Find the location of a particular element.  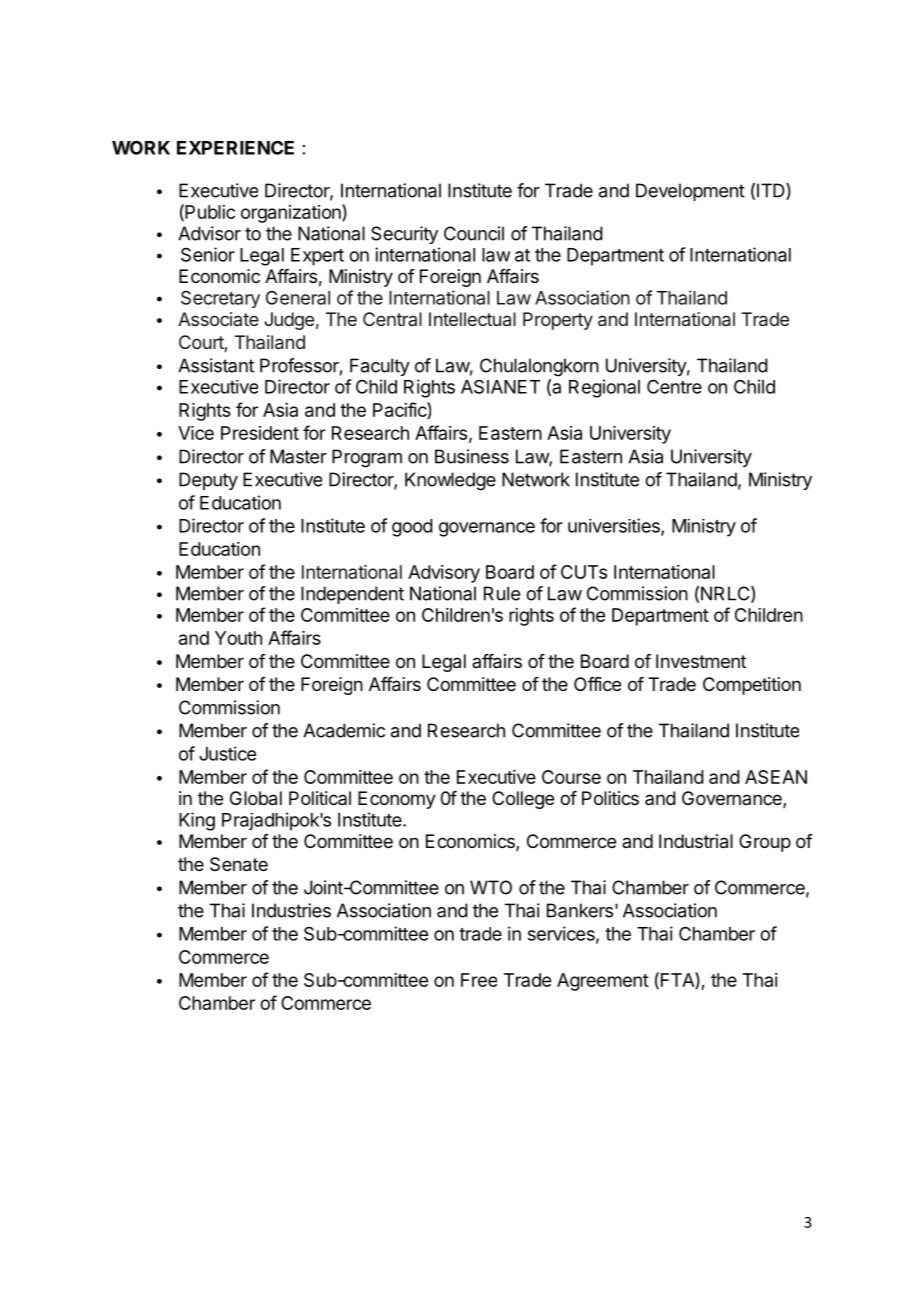

universities is located at coordinates (615, 526).
